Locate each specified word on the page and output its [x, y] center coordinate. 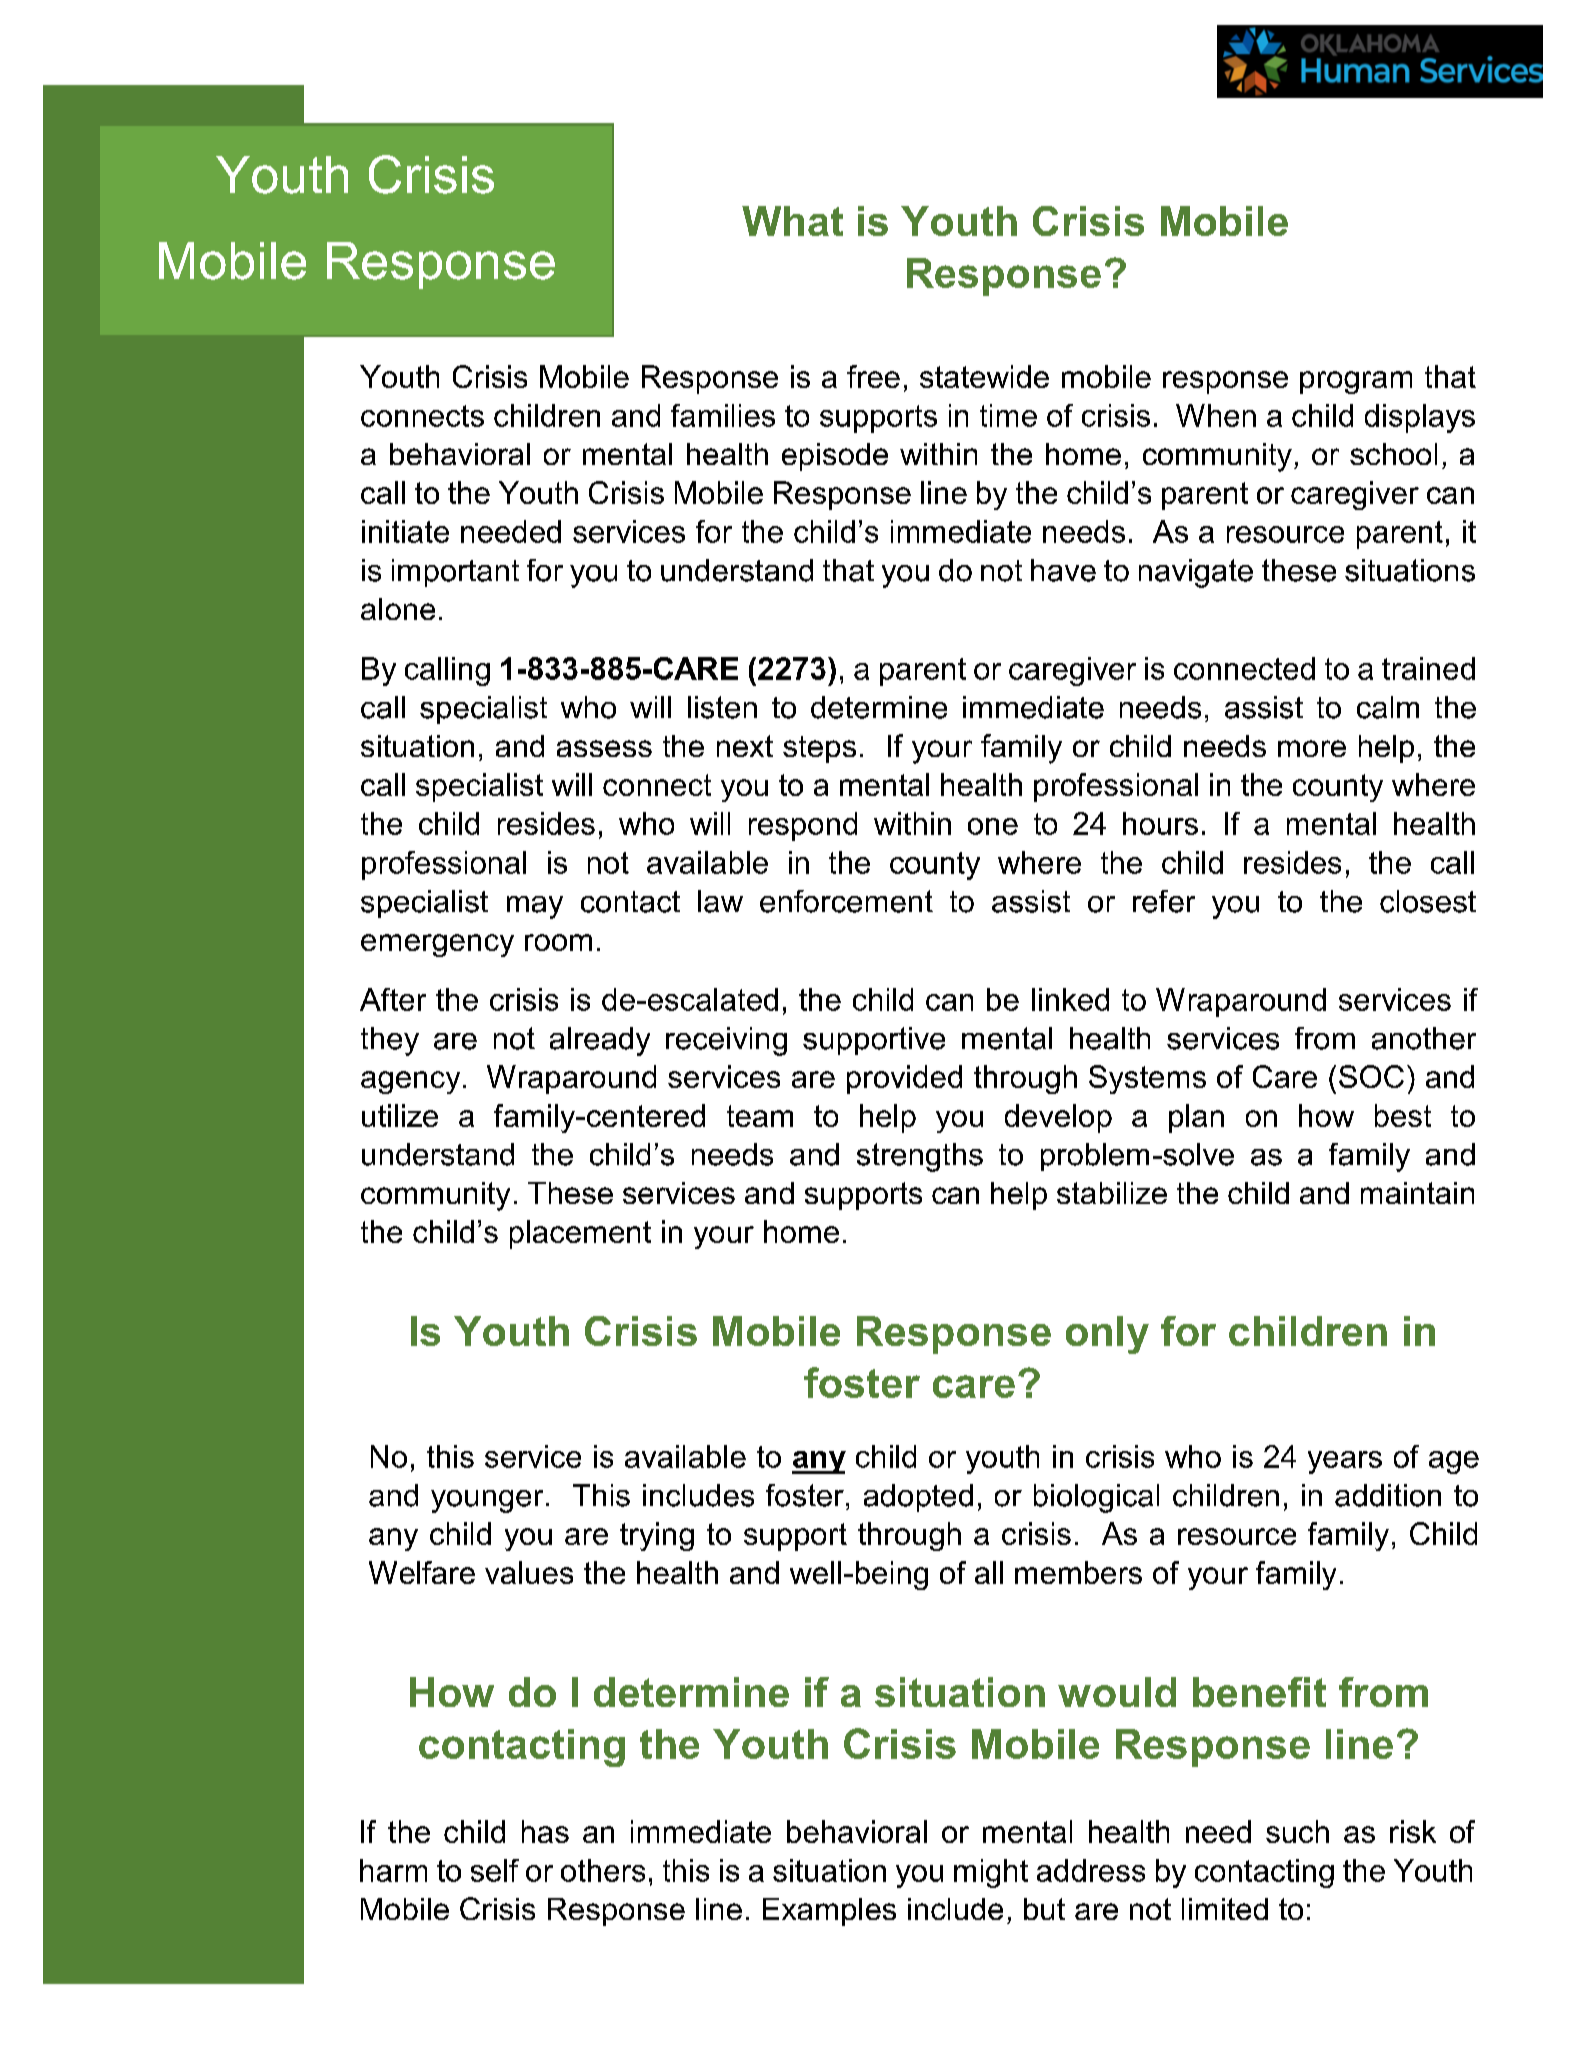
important [455, 573]
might [991, 1873]
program [1356, 382]
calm [1388, 707]
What [792, 221]
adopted [918, 1498]
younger [487, 1501]
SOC [1371, 1076]
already [600, 1041]
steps [819, 749]
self [495, 1870]
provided [904, 1079]
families [723, 415]
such [1297, 1831]
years [1345, 1462]
